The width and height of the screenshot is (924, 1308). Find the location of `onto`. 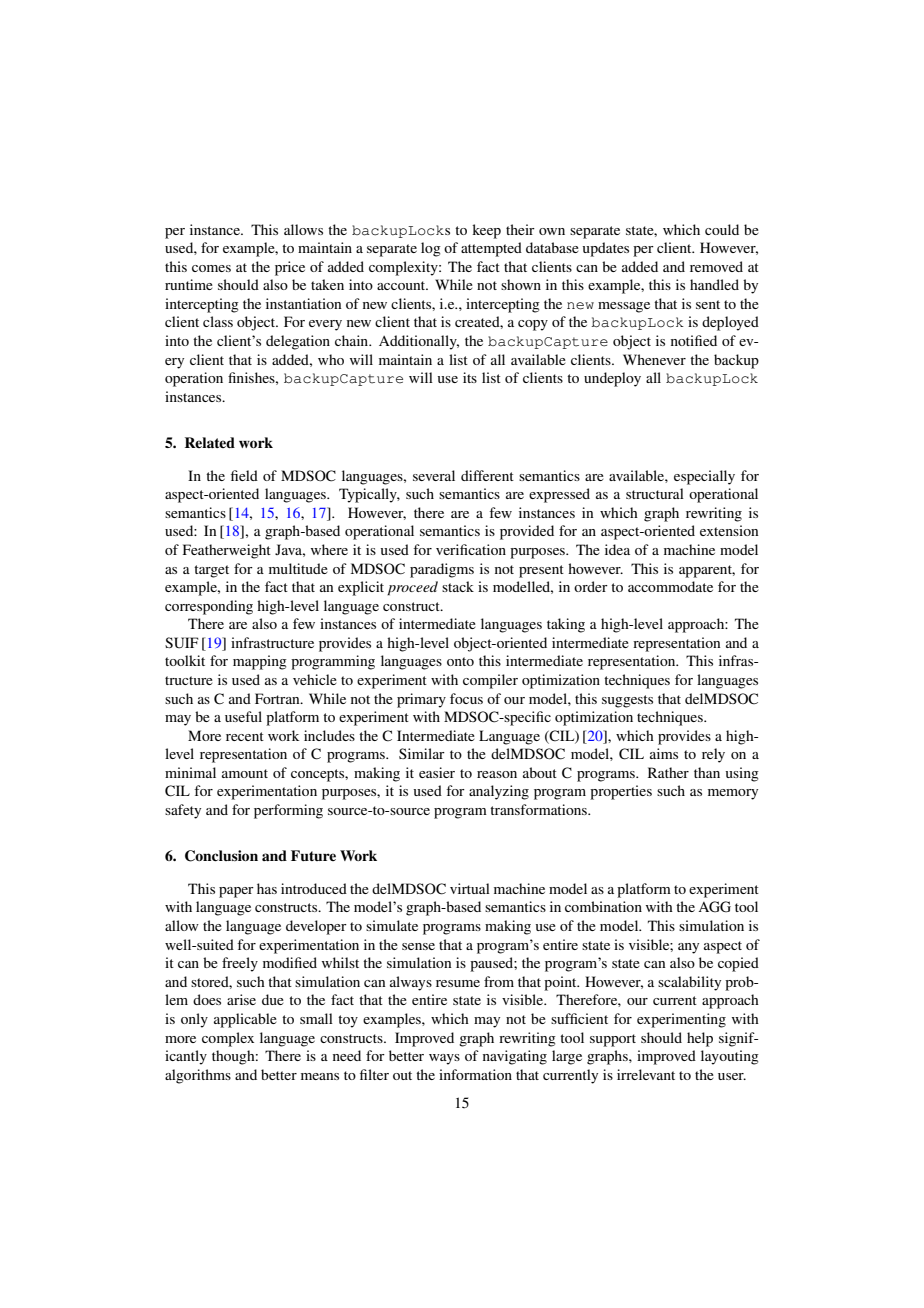

onto is located at coordinates (460, 661).
